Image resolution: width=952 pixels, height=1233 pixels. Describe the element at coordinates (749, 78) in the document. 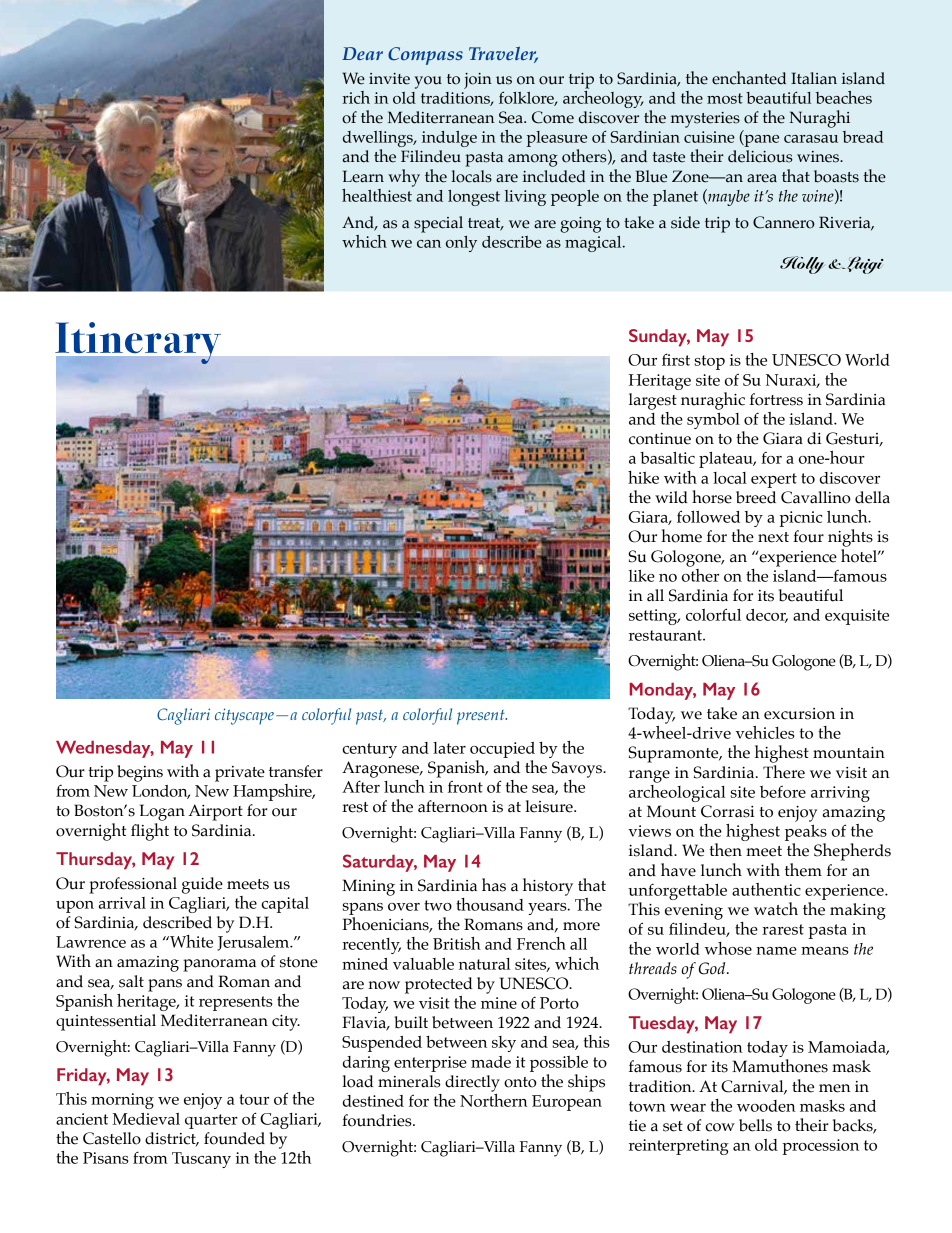

I see `enchanted` at that location.
